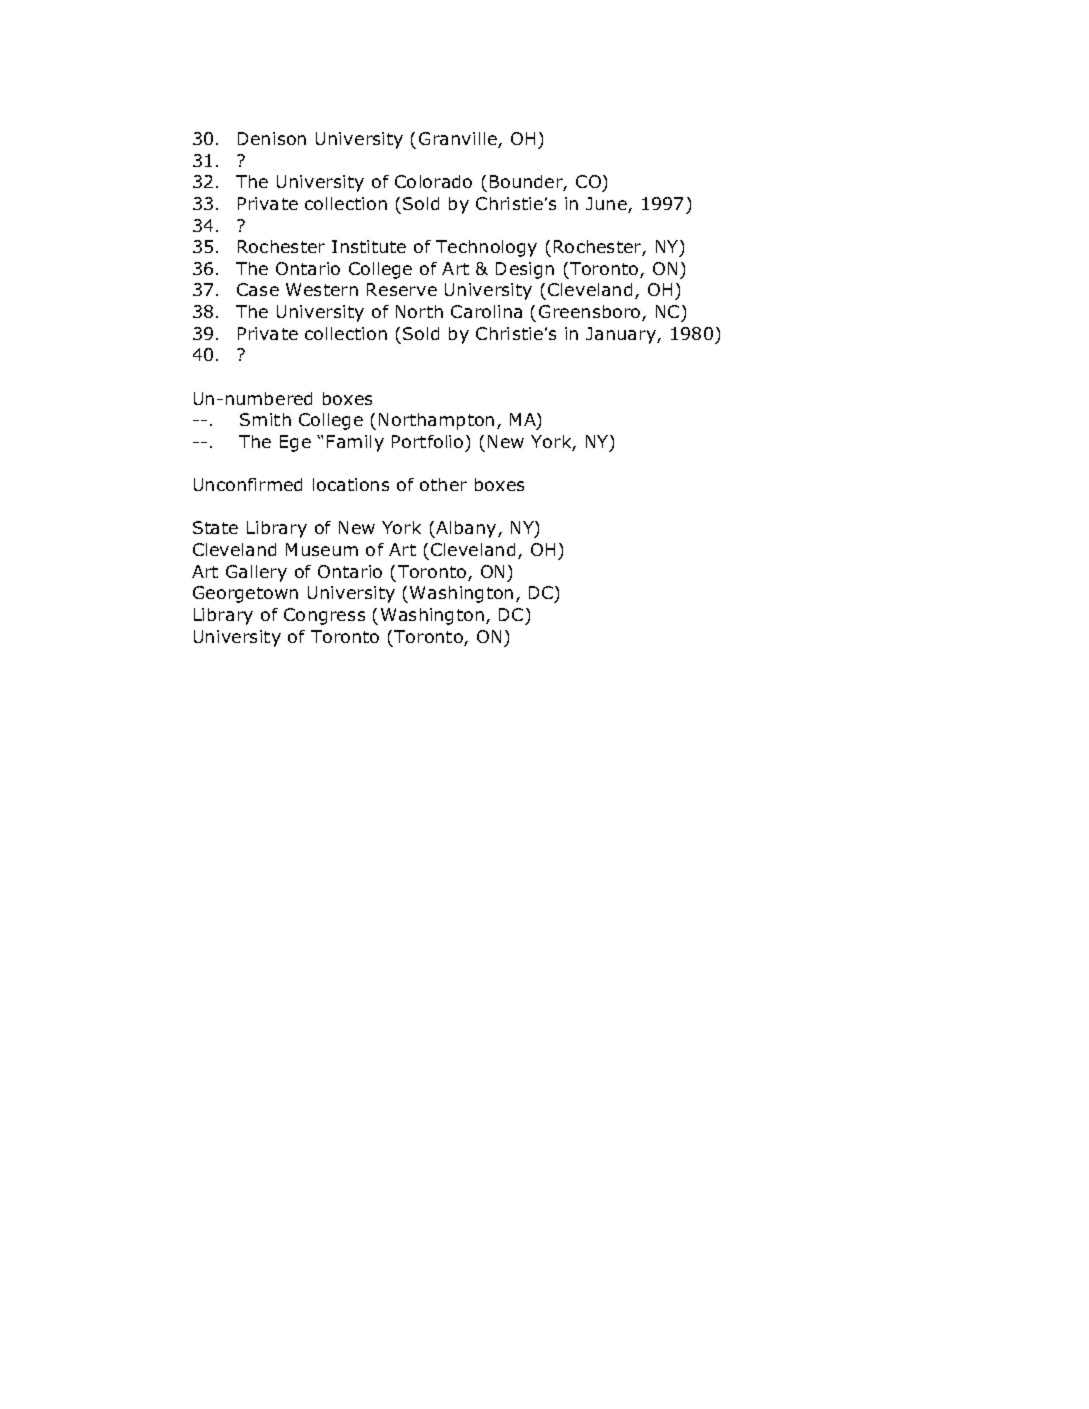  What do you see at coordinates (324, 616) in the document?
I see `Congress` at bounding box center [324, 616].
